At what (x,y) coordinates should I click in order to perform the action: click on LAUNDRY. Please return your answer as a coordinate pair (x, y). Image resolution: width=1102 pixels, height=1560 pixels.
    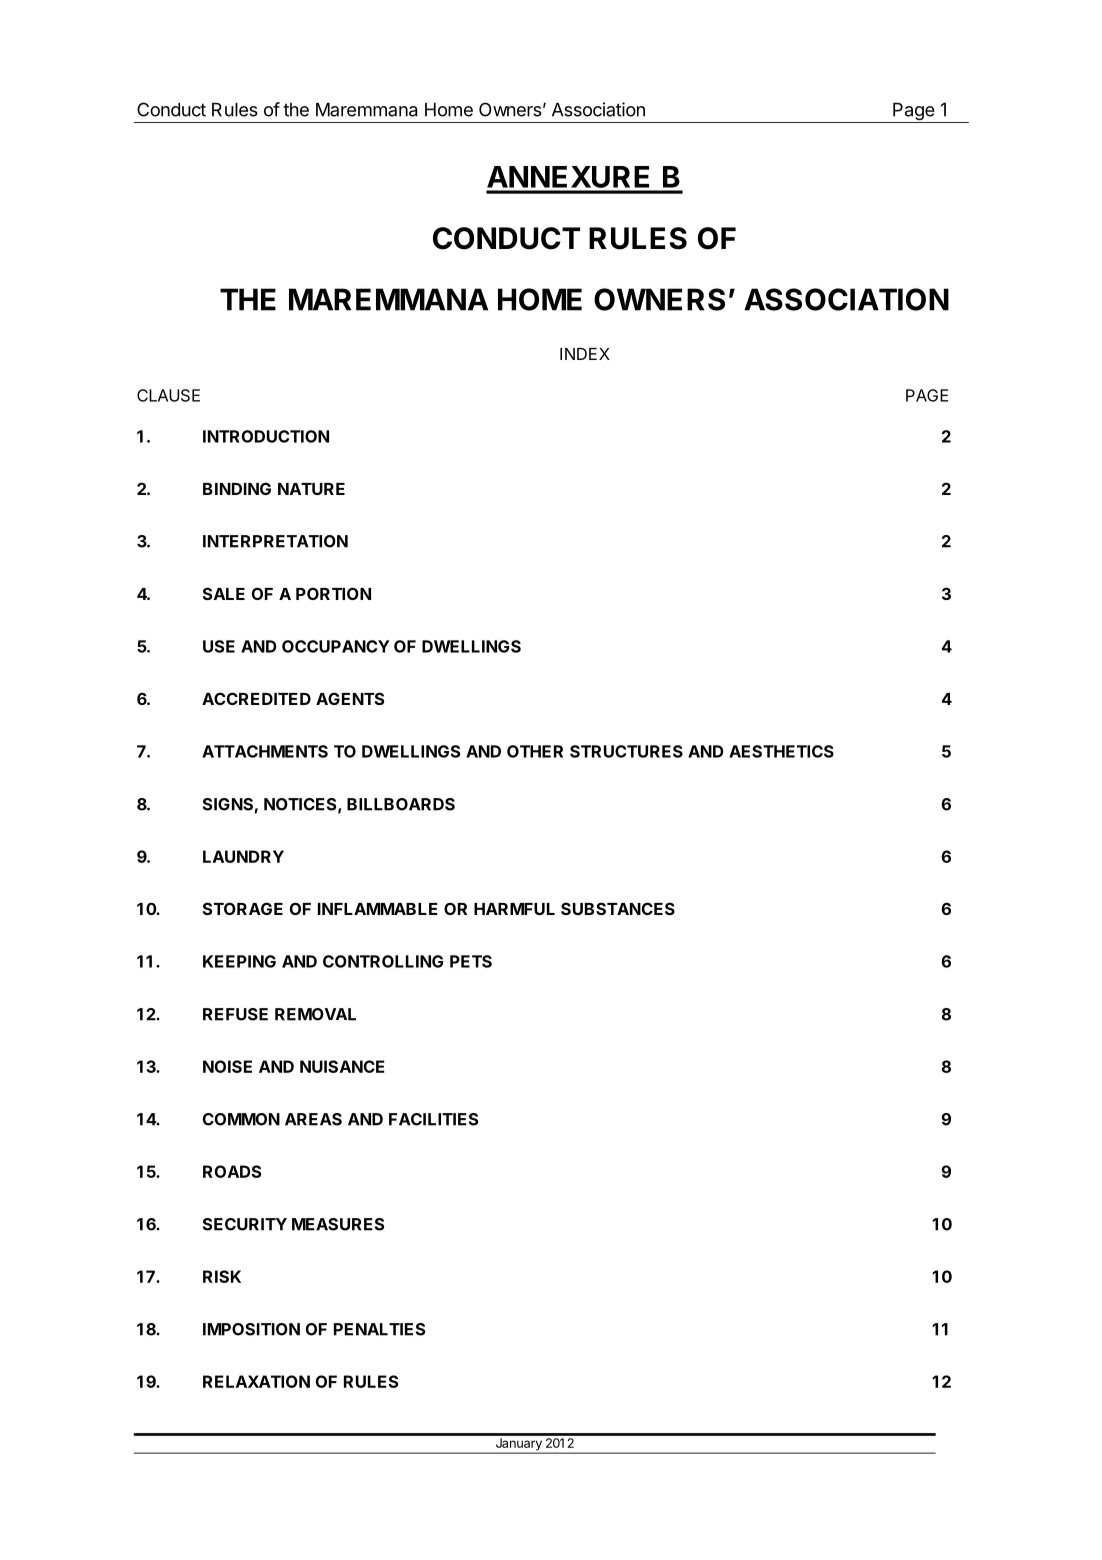
    Looking at the image, I should click on (243, 856).
